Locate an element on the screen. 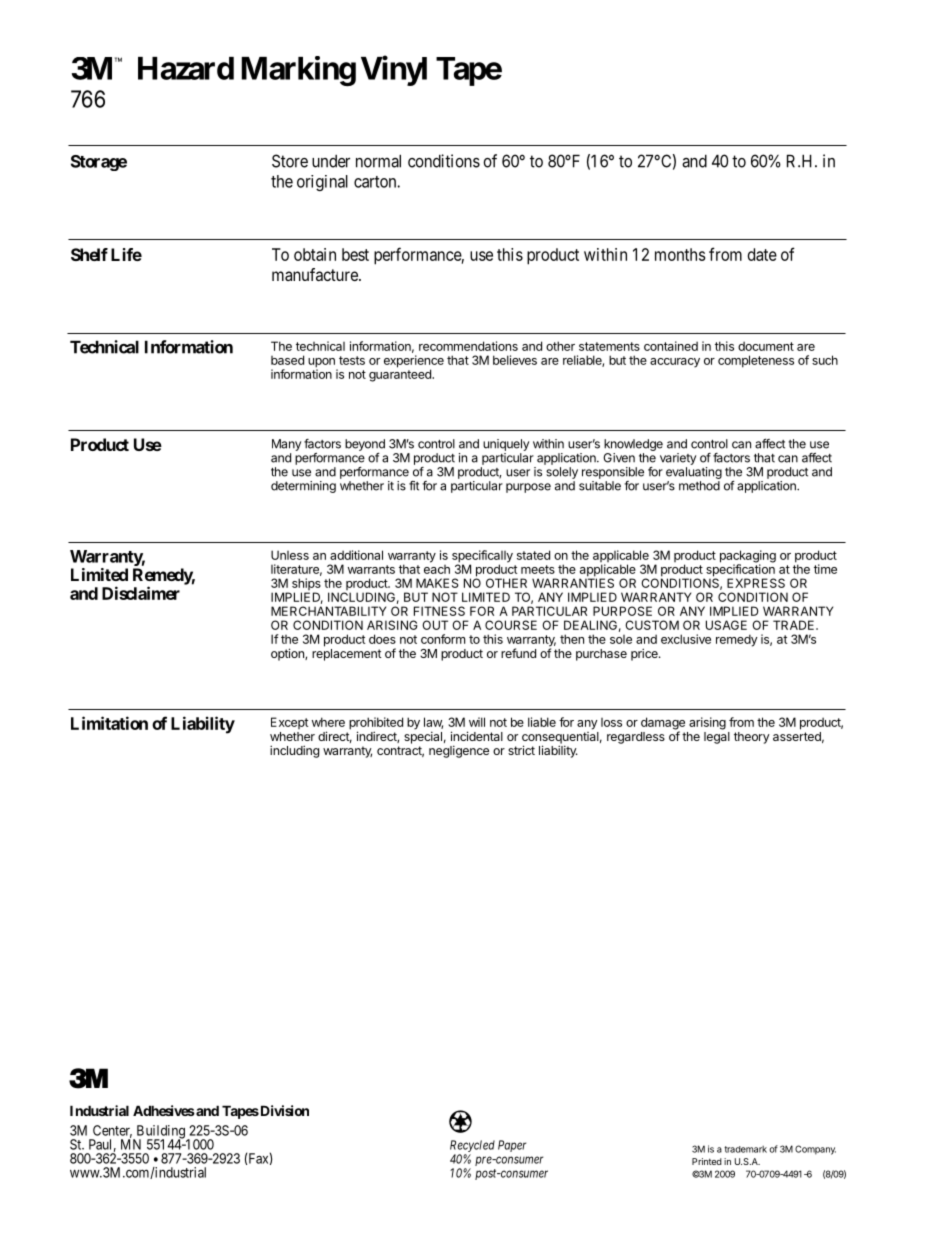 This screenshot has height=1233, width=952. negligence is located at coordinates (459, 751).
